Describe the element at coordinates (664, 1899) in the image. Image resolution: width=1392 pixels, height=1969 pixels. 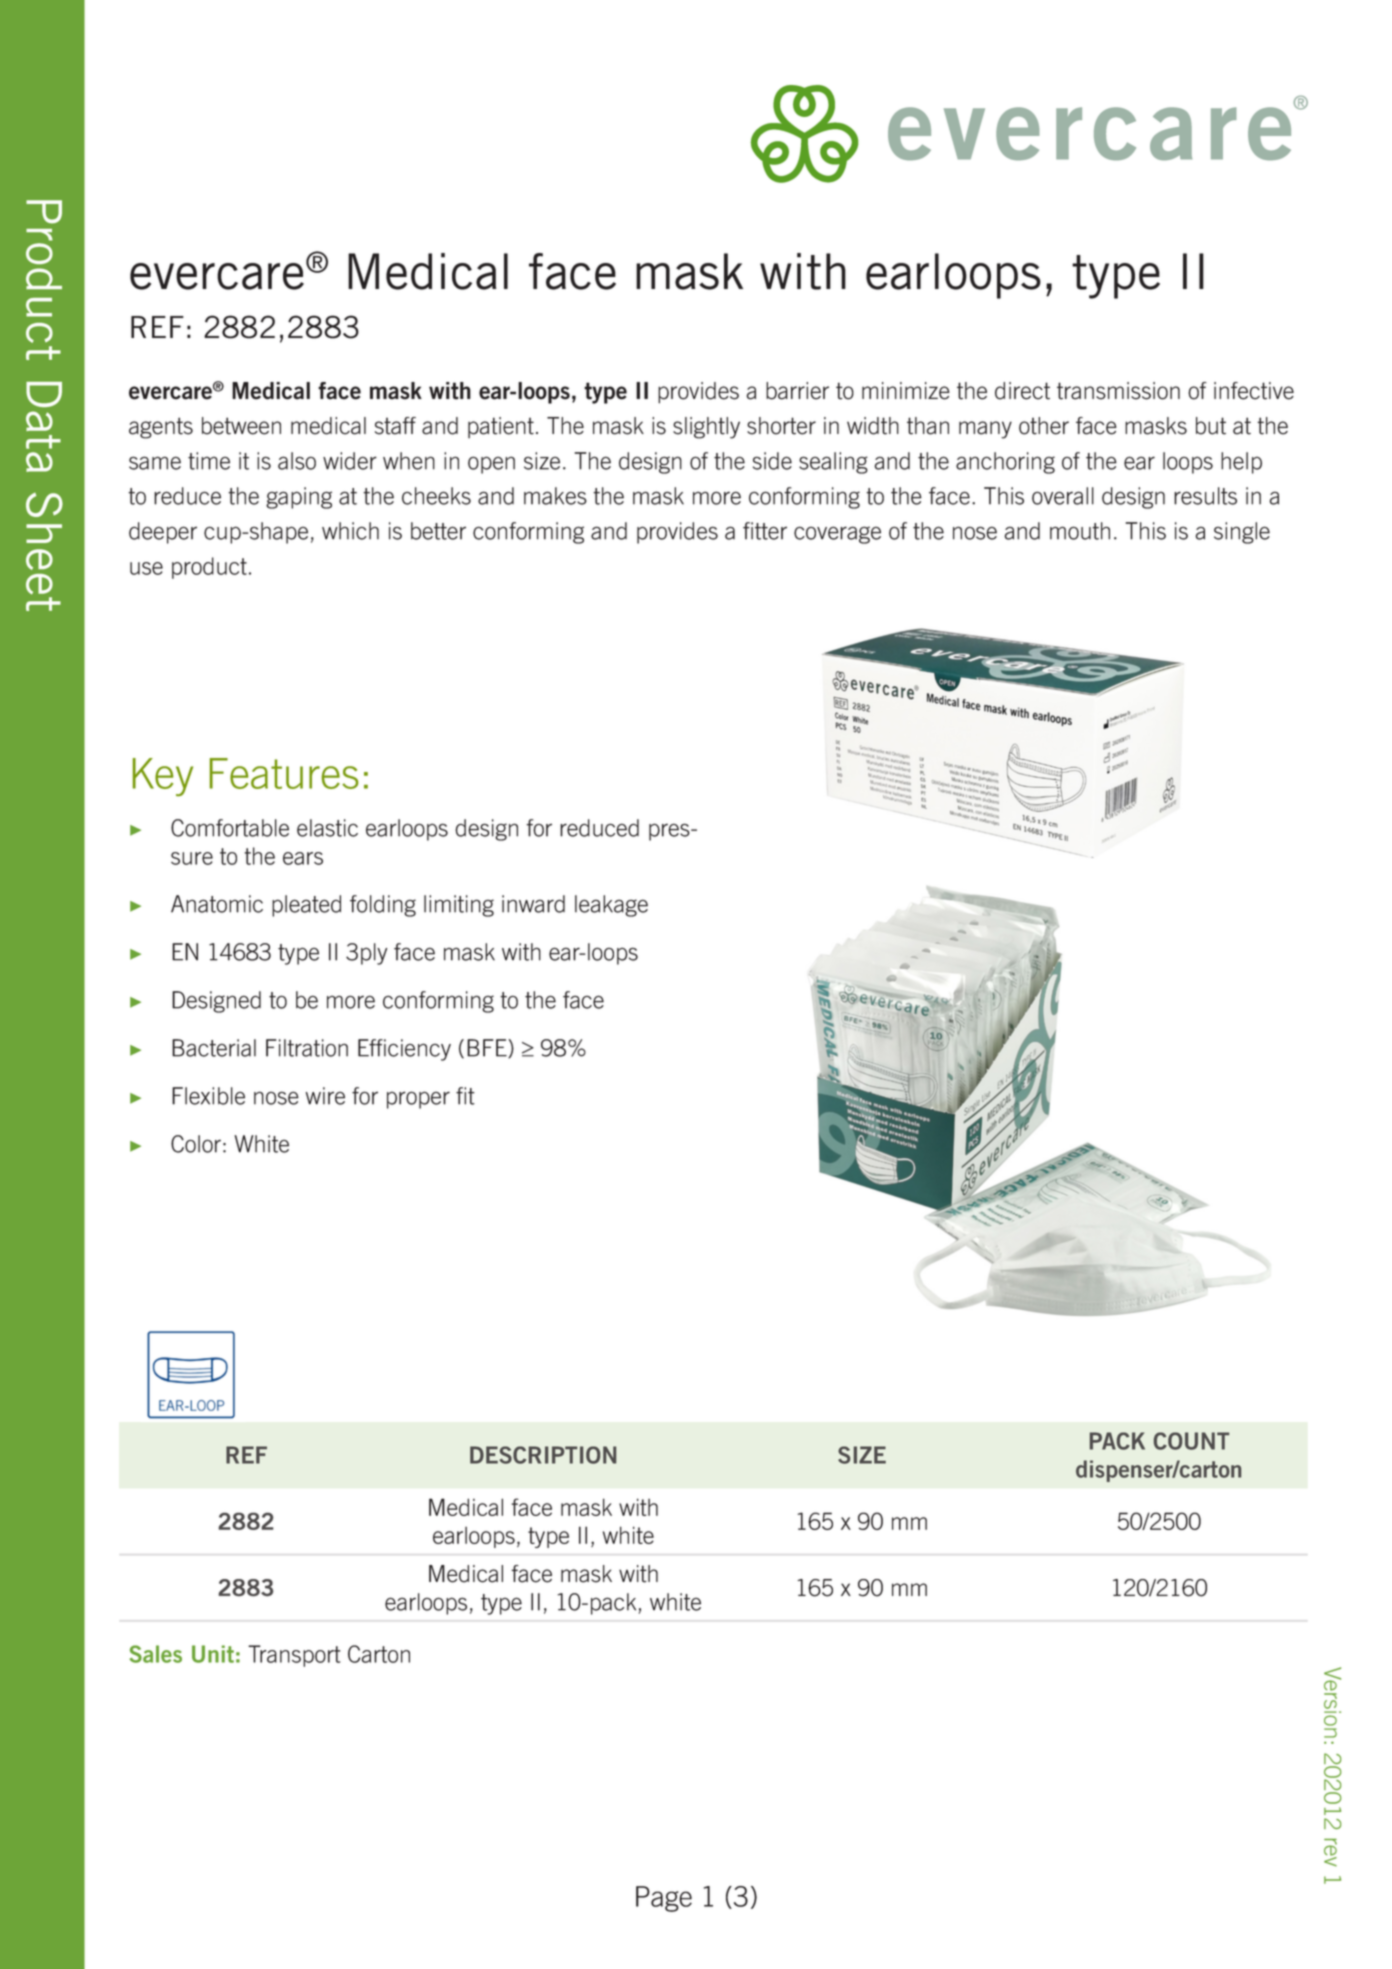
I see `Page` at that location.
